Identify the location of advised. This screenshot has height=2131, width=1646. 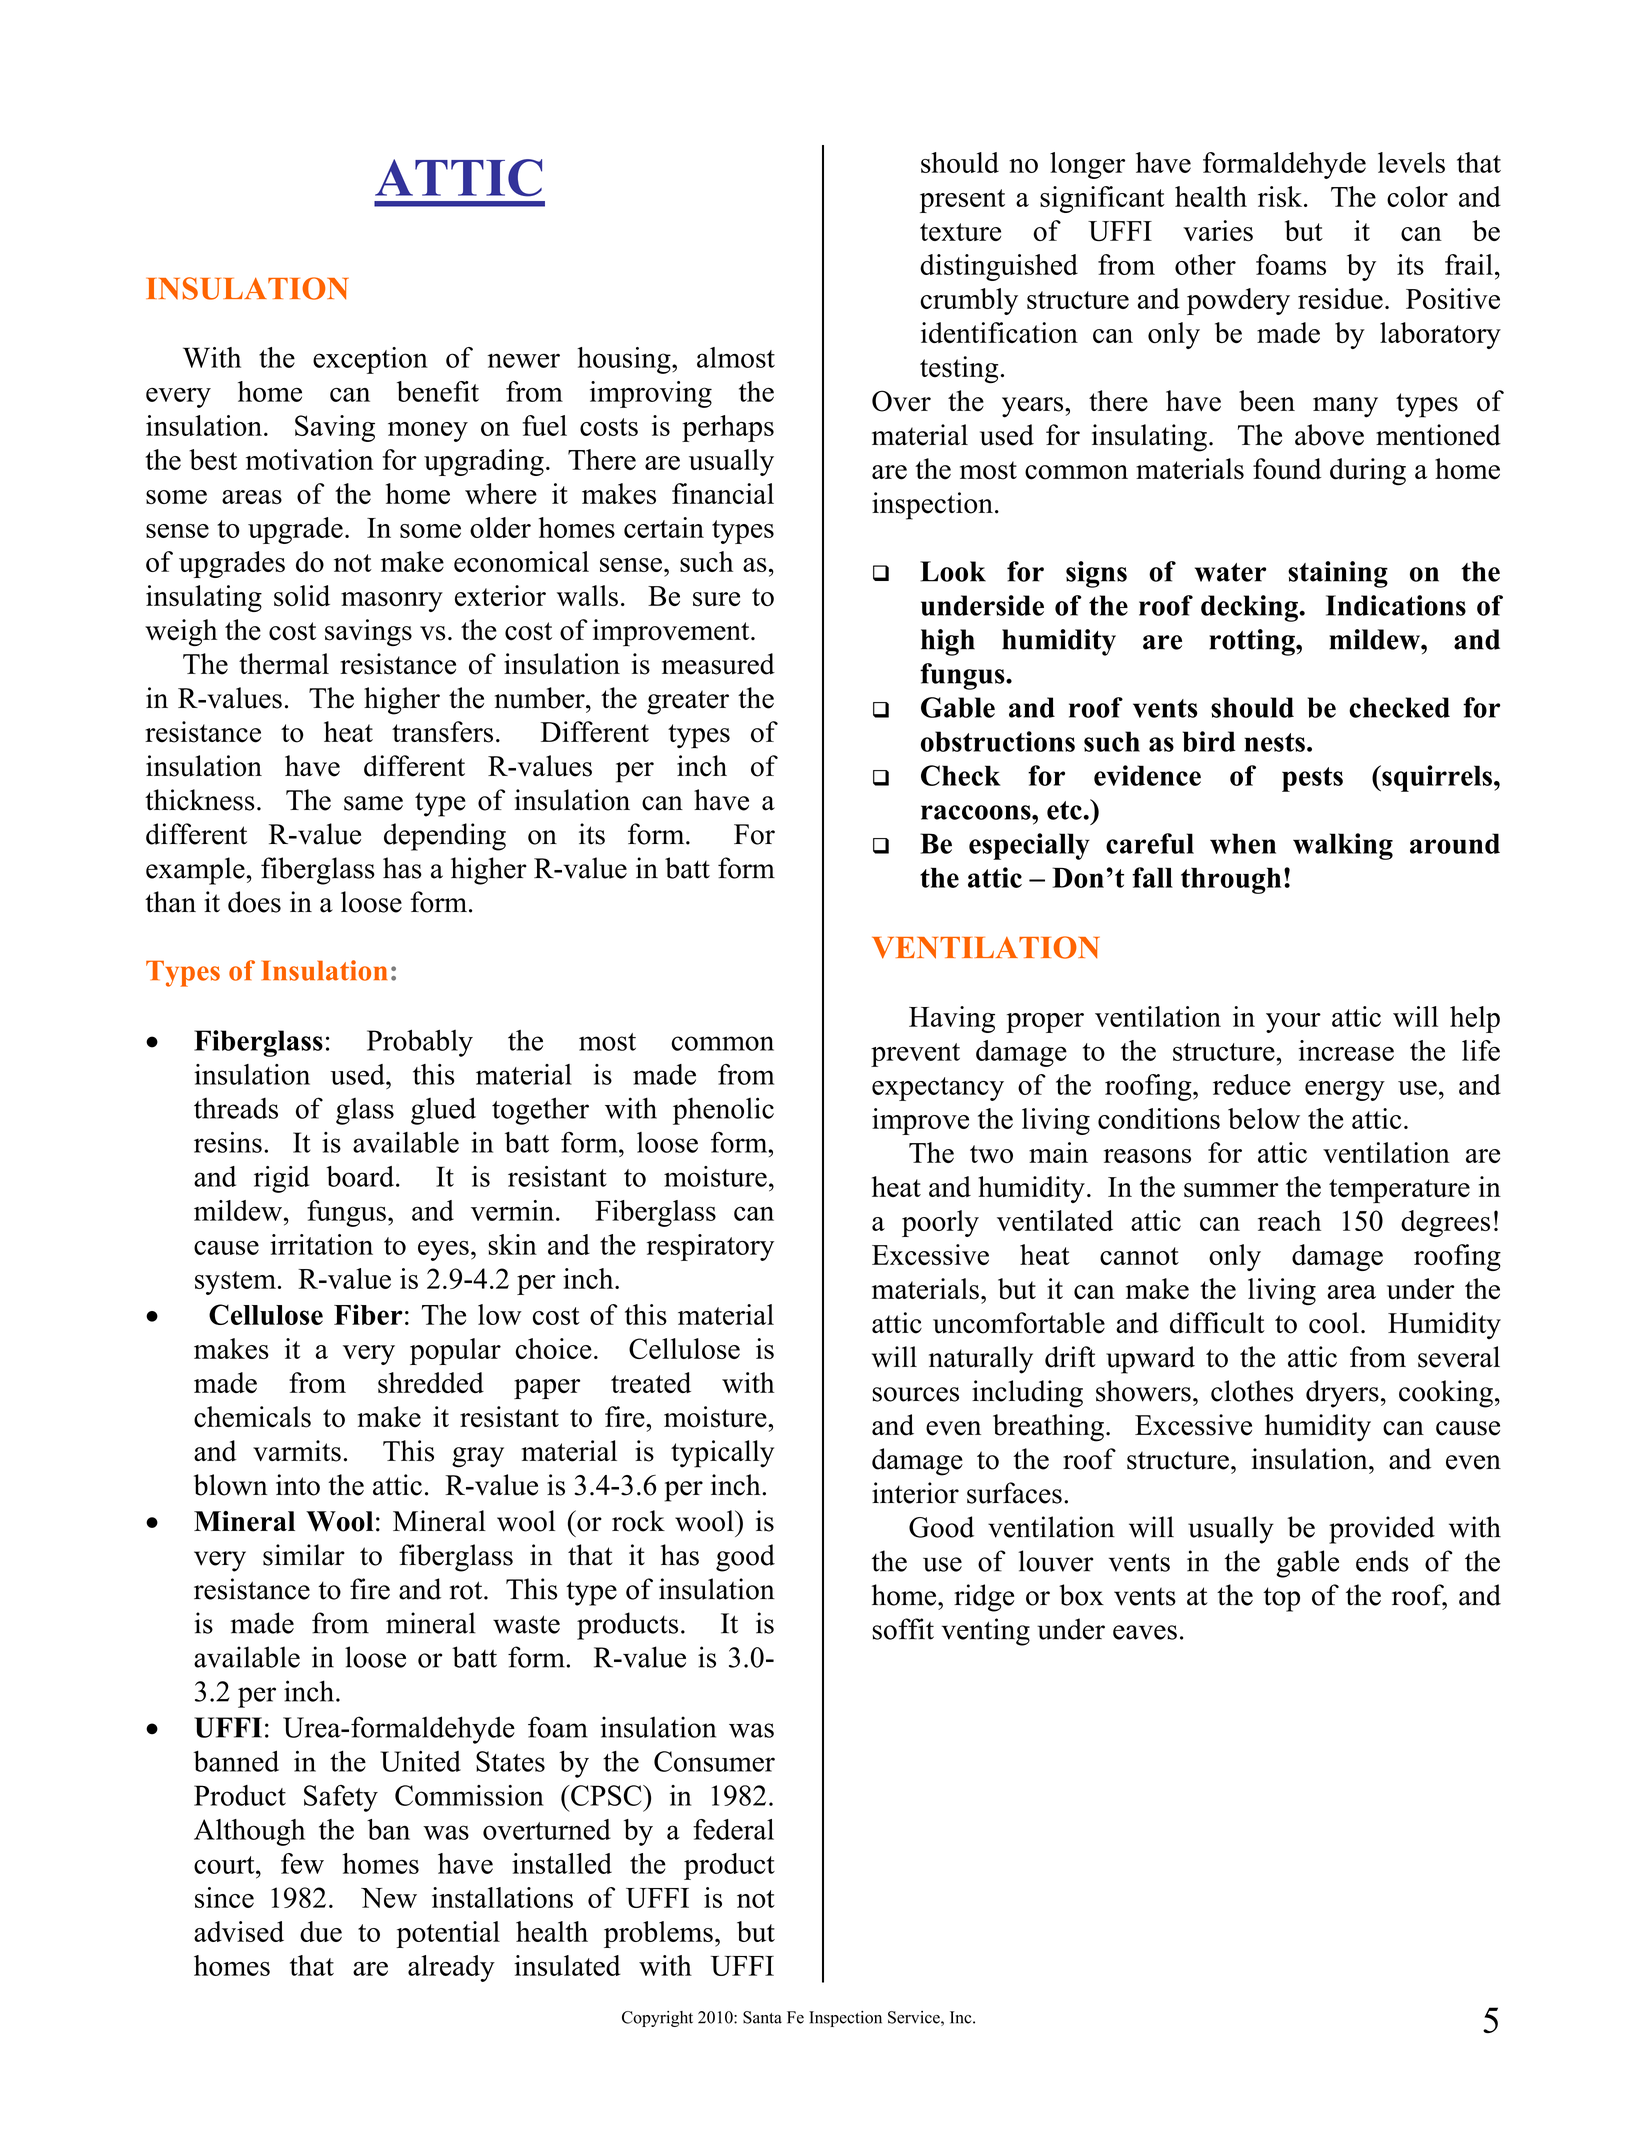
(239, 1931).
